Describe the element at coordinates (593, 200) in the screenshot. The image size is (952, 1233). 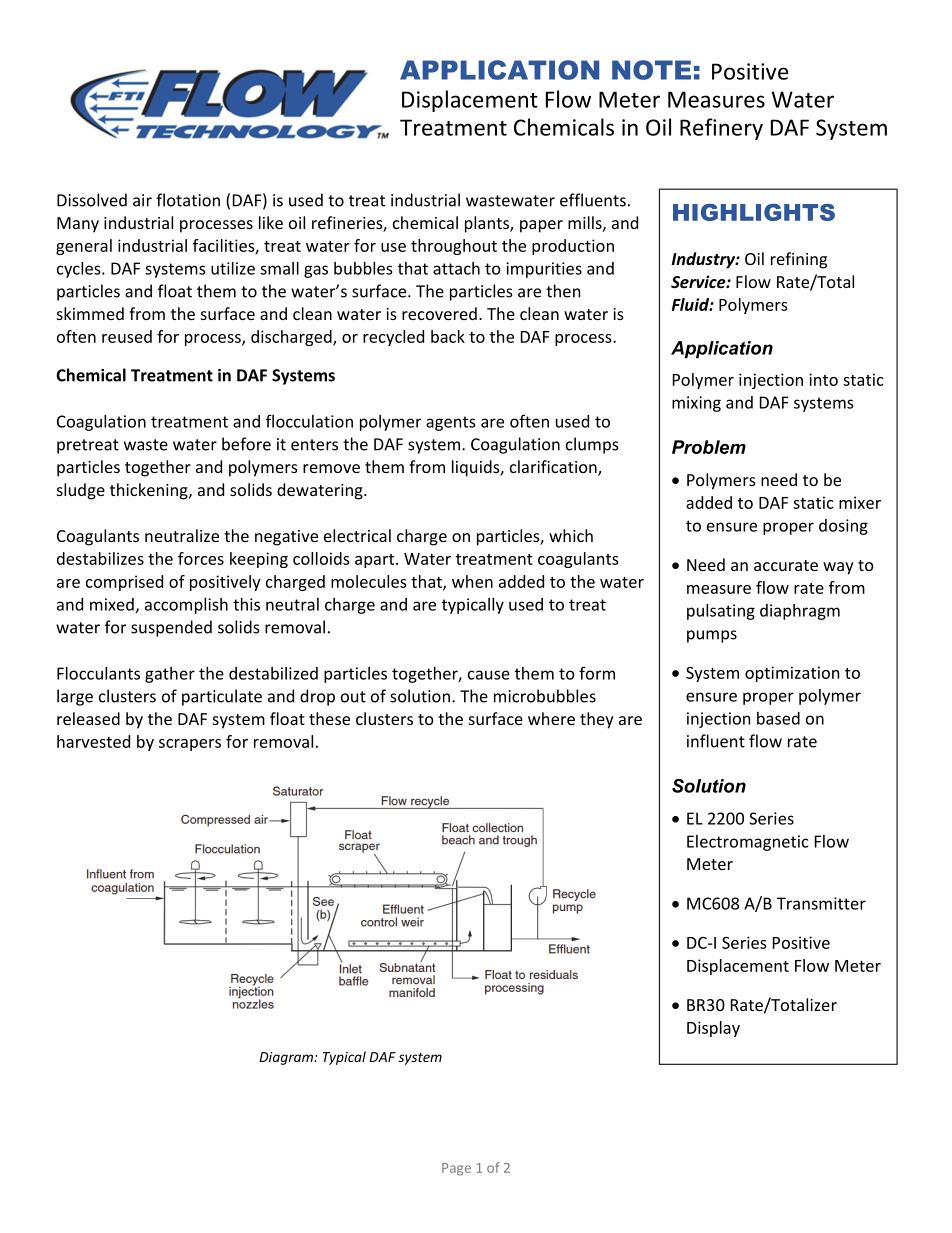
I see `effluents` at that location.
